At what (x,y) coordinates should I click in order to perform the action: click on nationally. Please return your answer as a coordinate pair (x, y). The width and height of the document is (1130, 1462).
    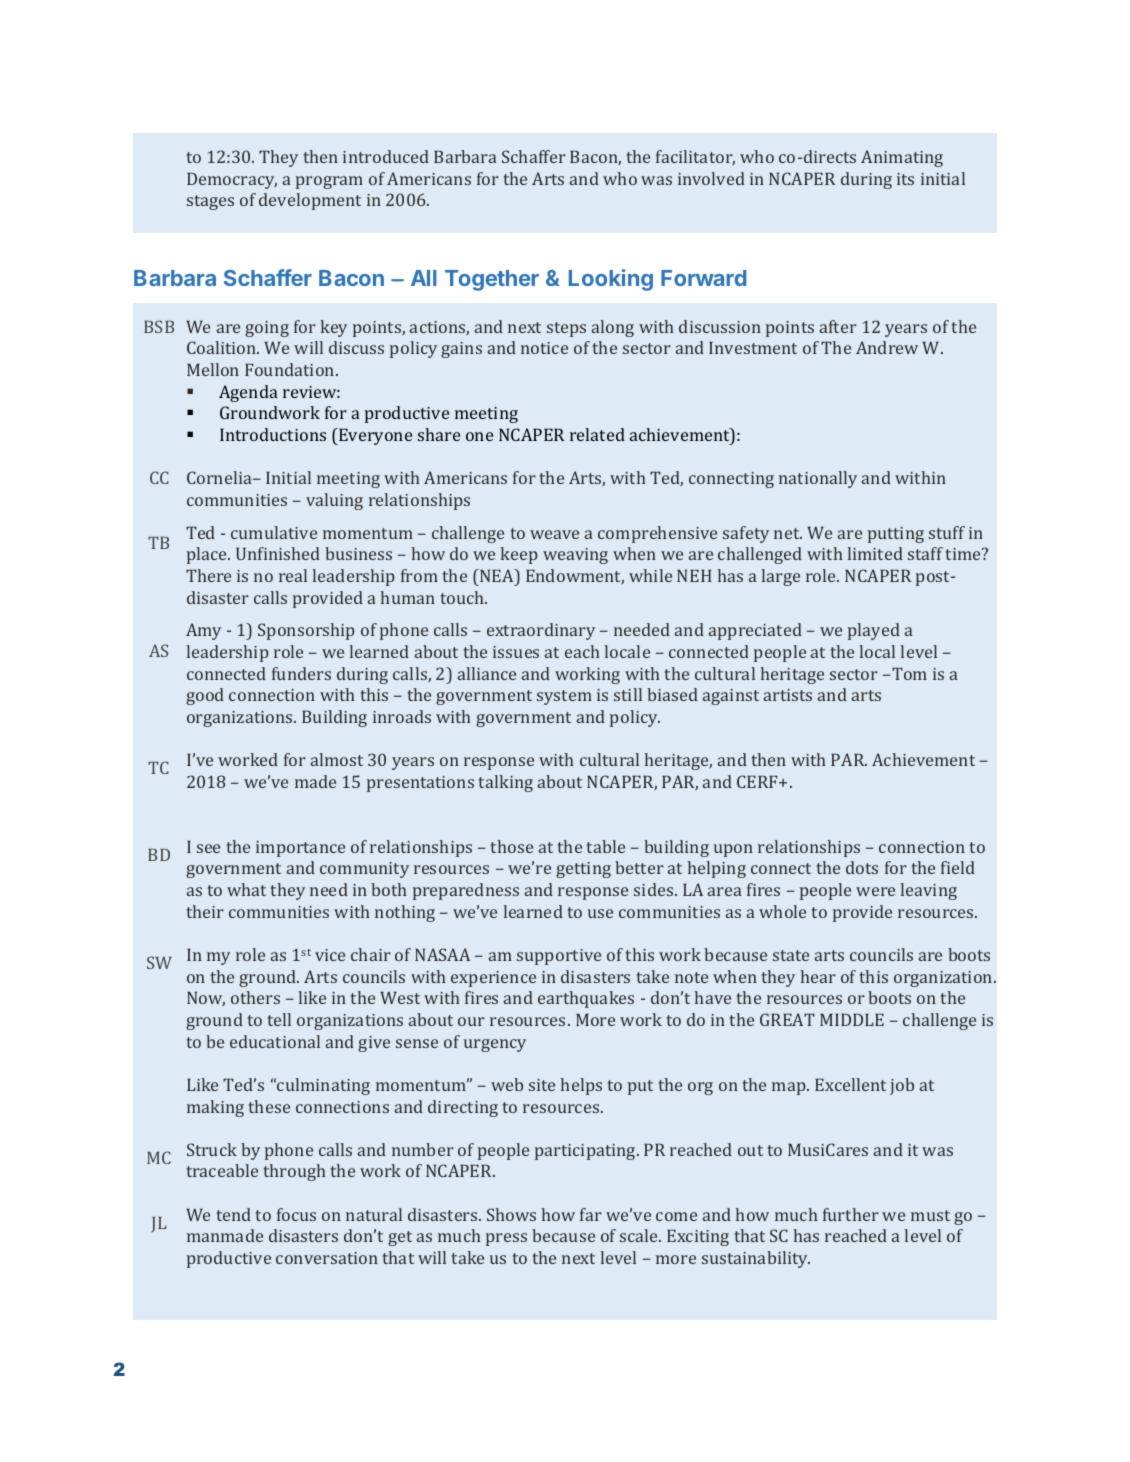
    Looking at the image, I should click on (818, 479).
